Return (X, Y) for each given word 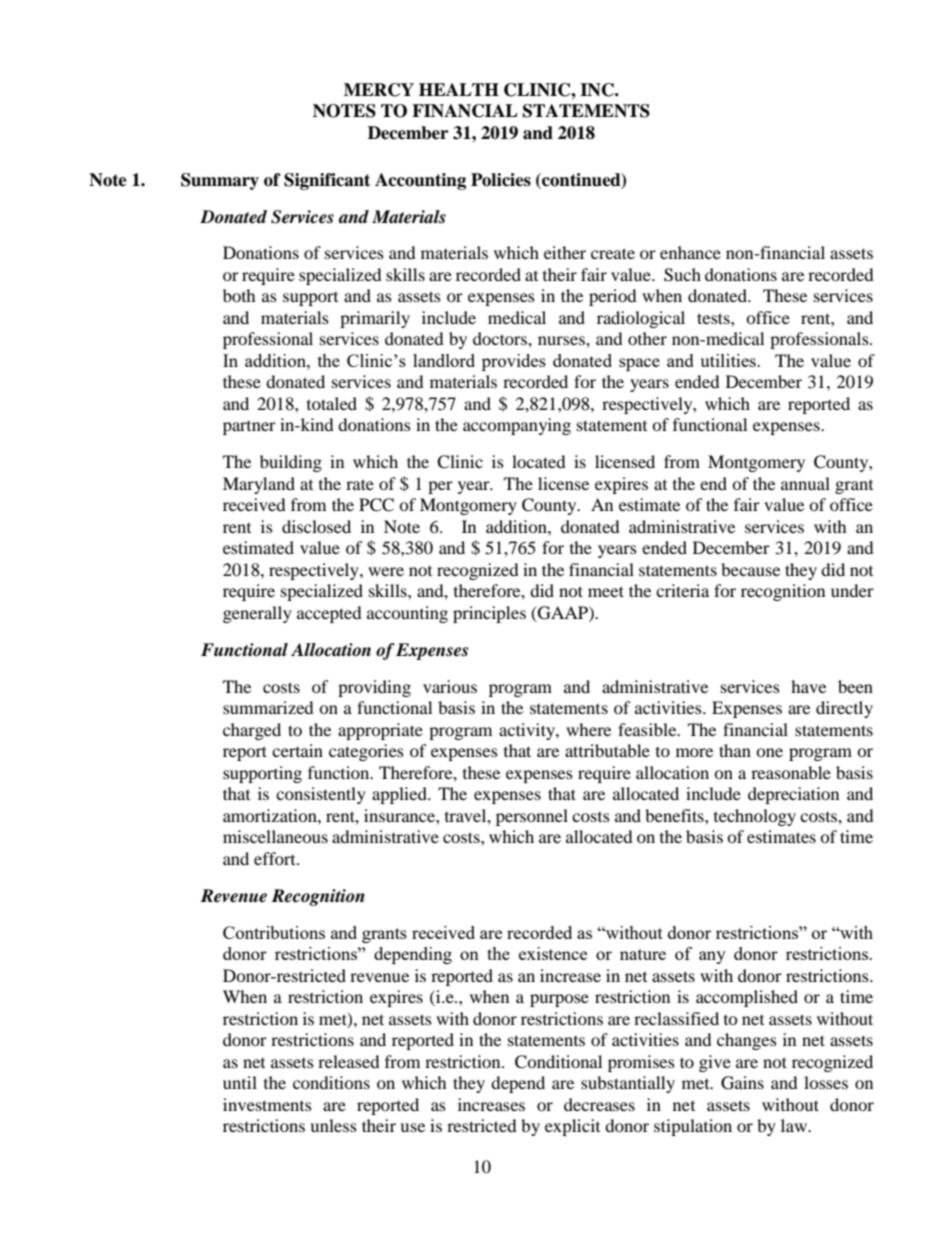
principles (489, 614)
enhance (690, 252)
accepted (329, 614)
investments (267, 1104)
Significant (327, 181)
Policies (501, 180)
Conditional (558, 1062)
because (750, 569)
